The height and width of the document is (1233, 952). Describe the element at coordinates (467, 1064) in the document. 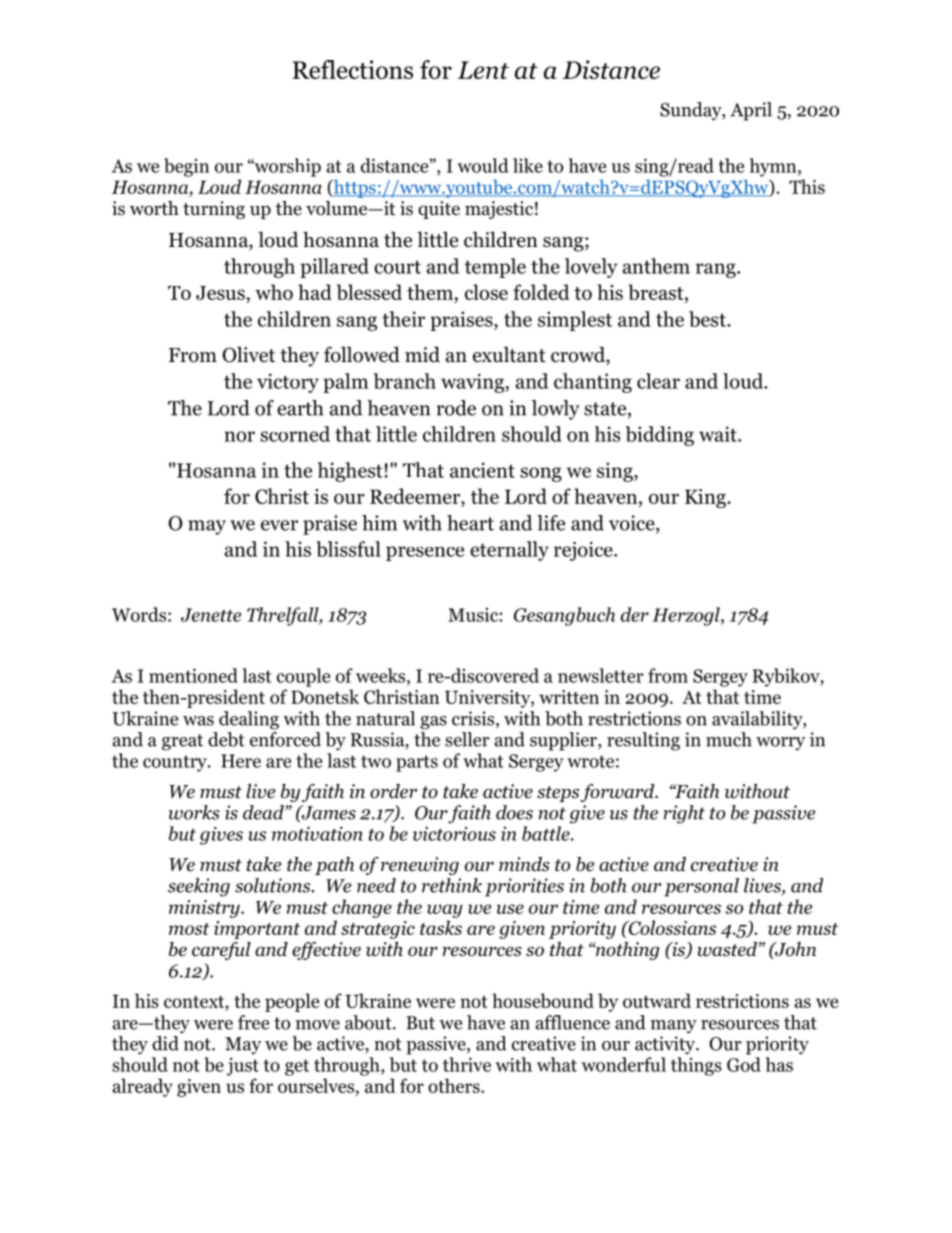

I see `thrive` at that location.
